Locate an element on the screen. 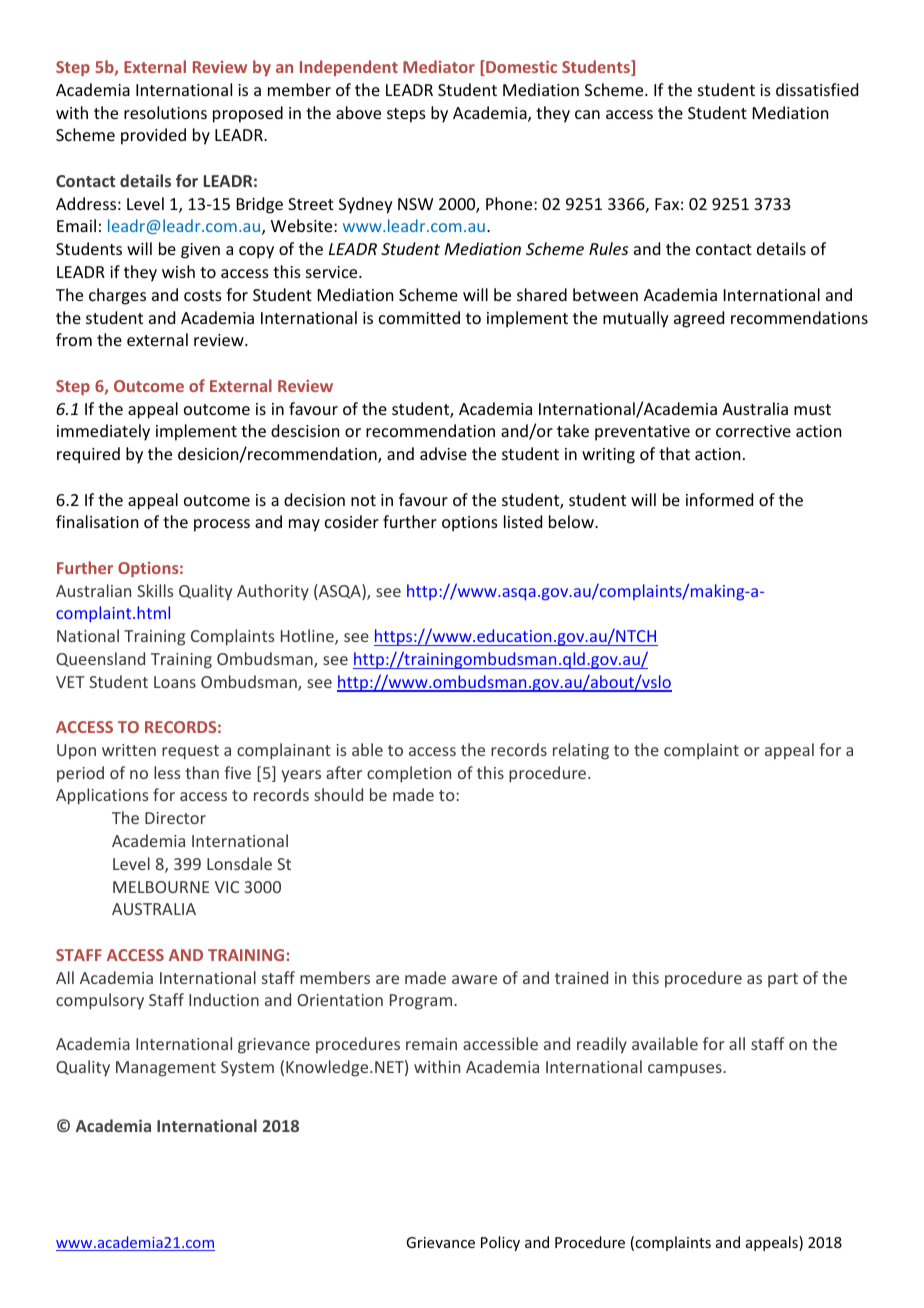  resolutions is located at coordinates (165, 112).
